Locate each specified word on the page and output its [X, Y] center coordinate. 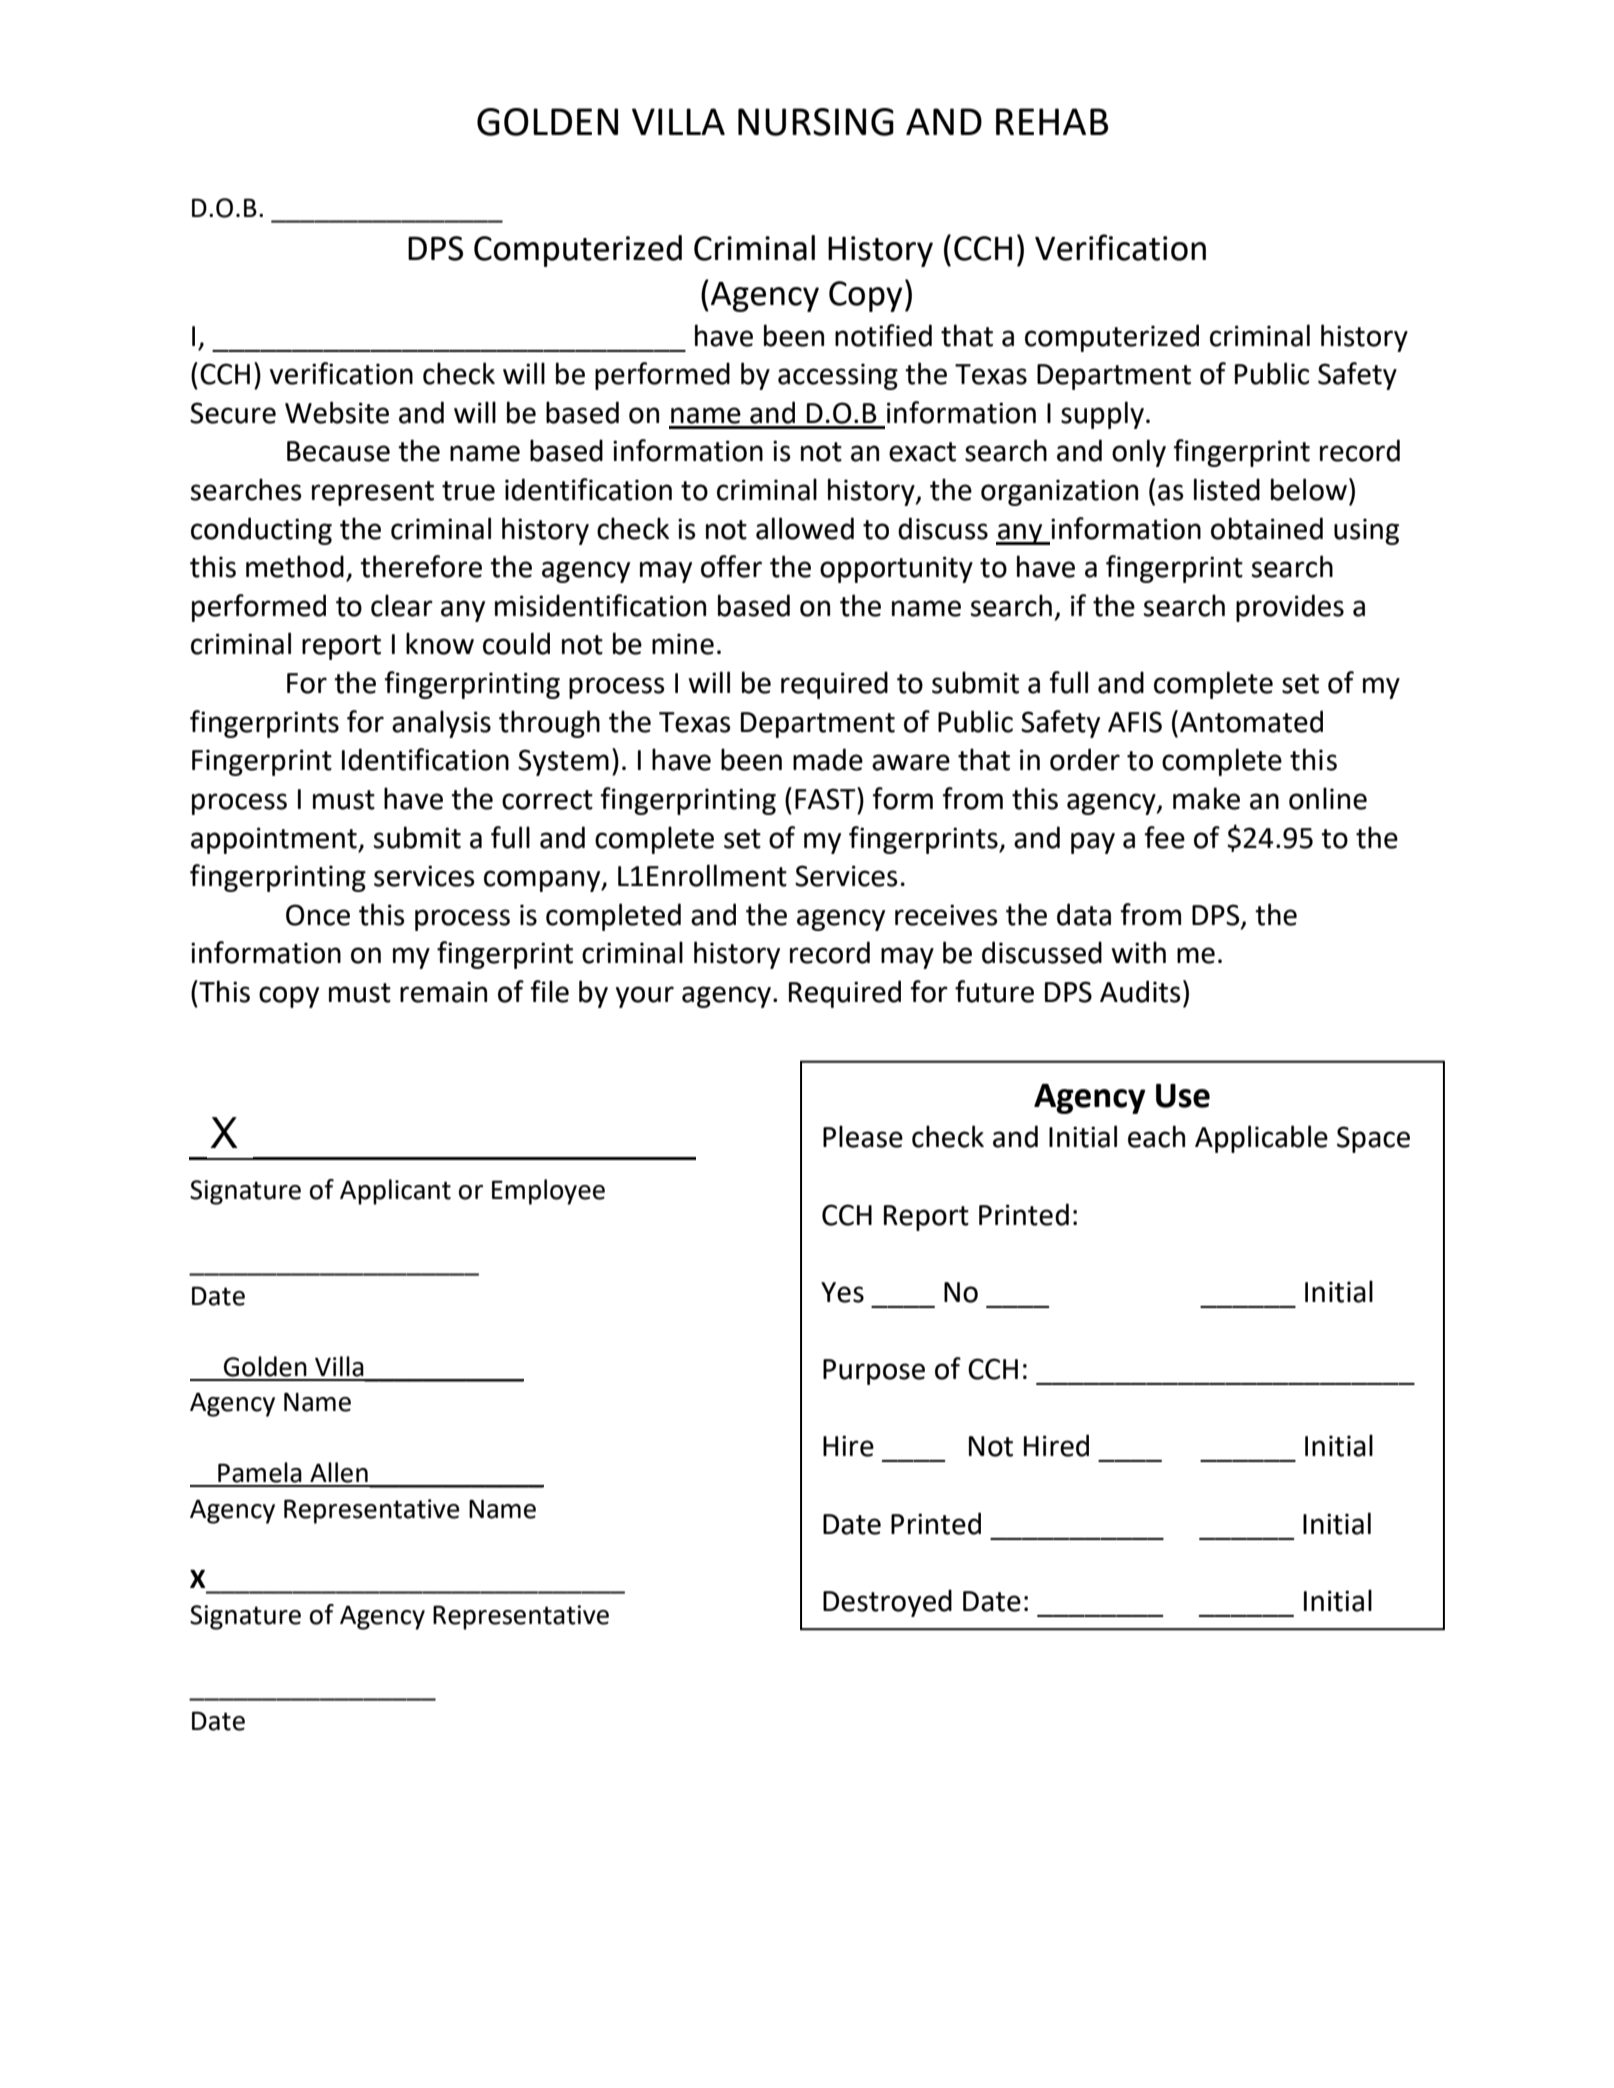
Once [318, 915]
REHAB [1052, 121]
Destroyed [887, 1603]
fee [1165, 837]
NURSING [816, 122]
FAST [826, 798]
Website [337, 412]
